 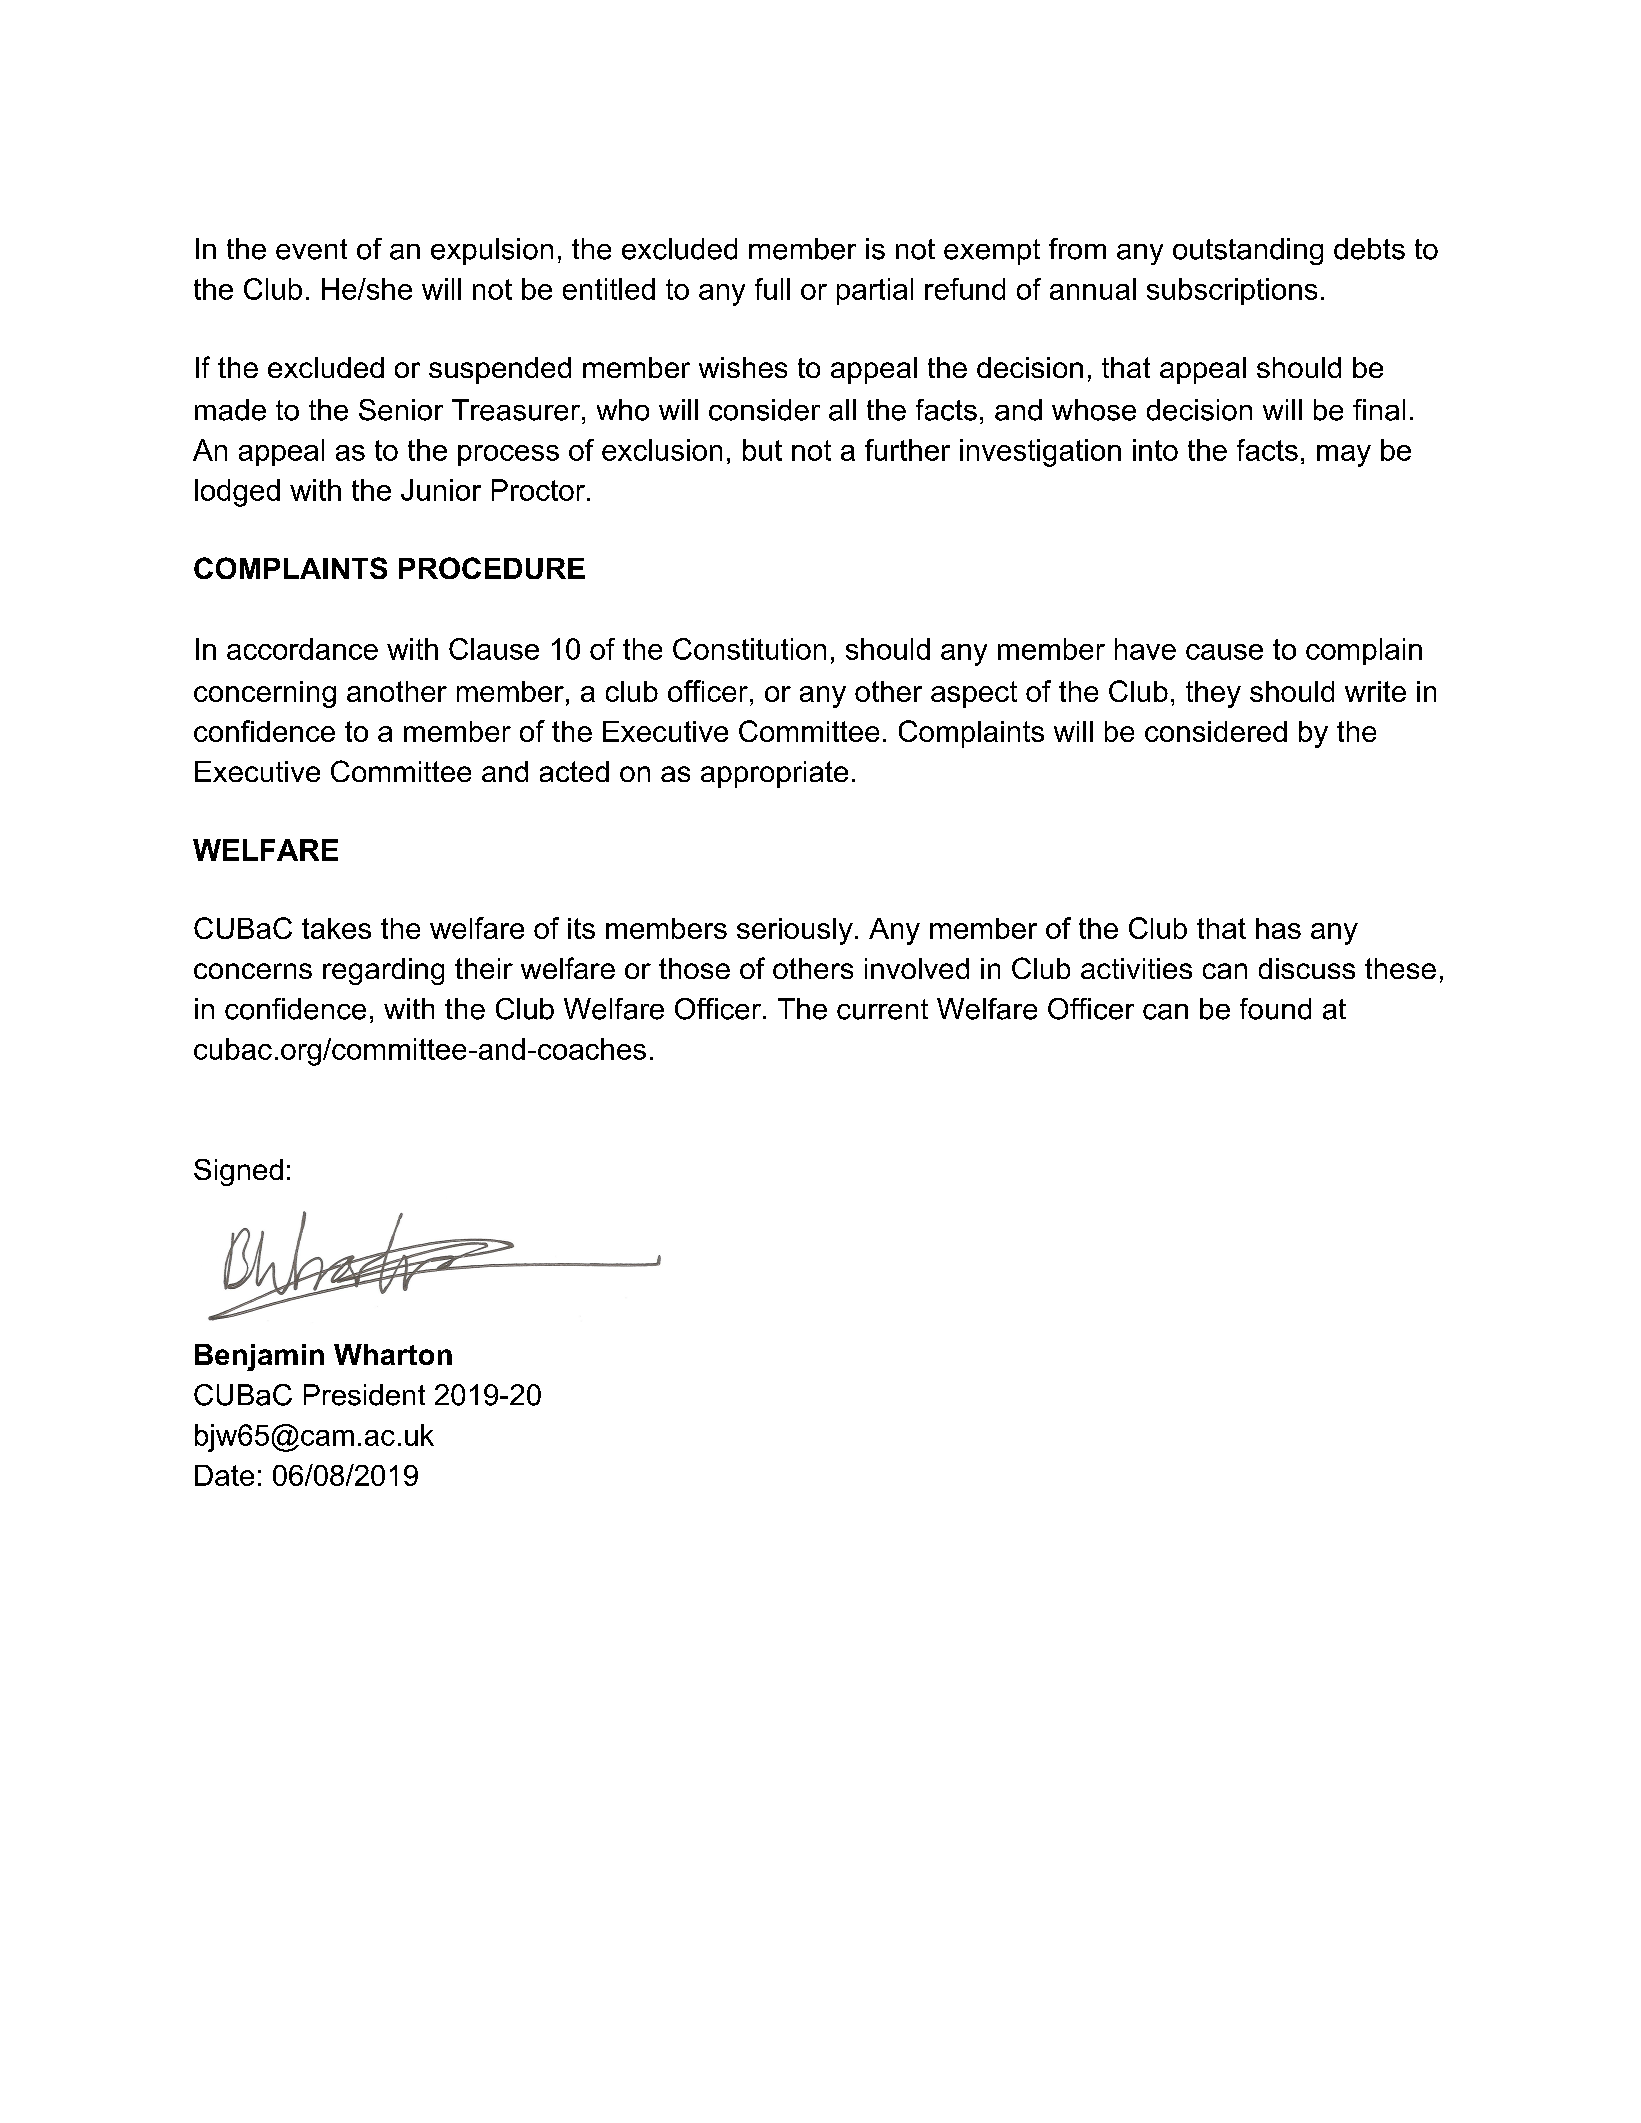 I want to click on seriously, so click(x=795, y=931).
